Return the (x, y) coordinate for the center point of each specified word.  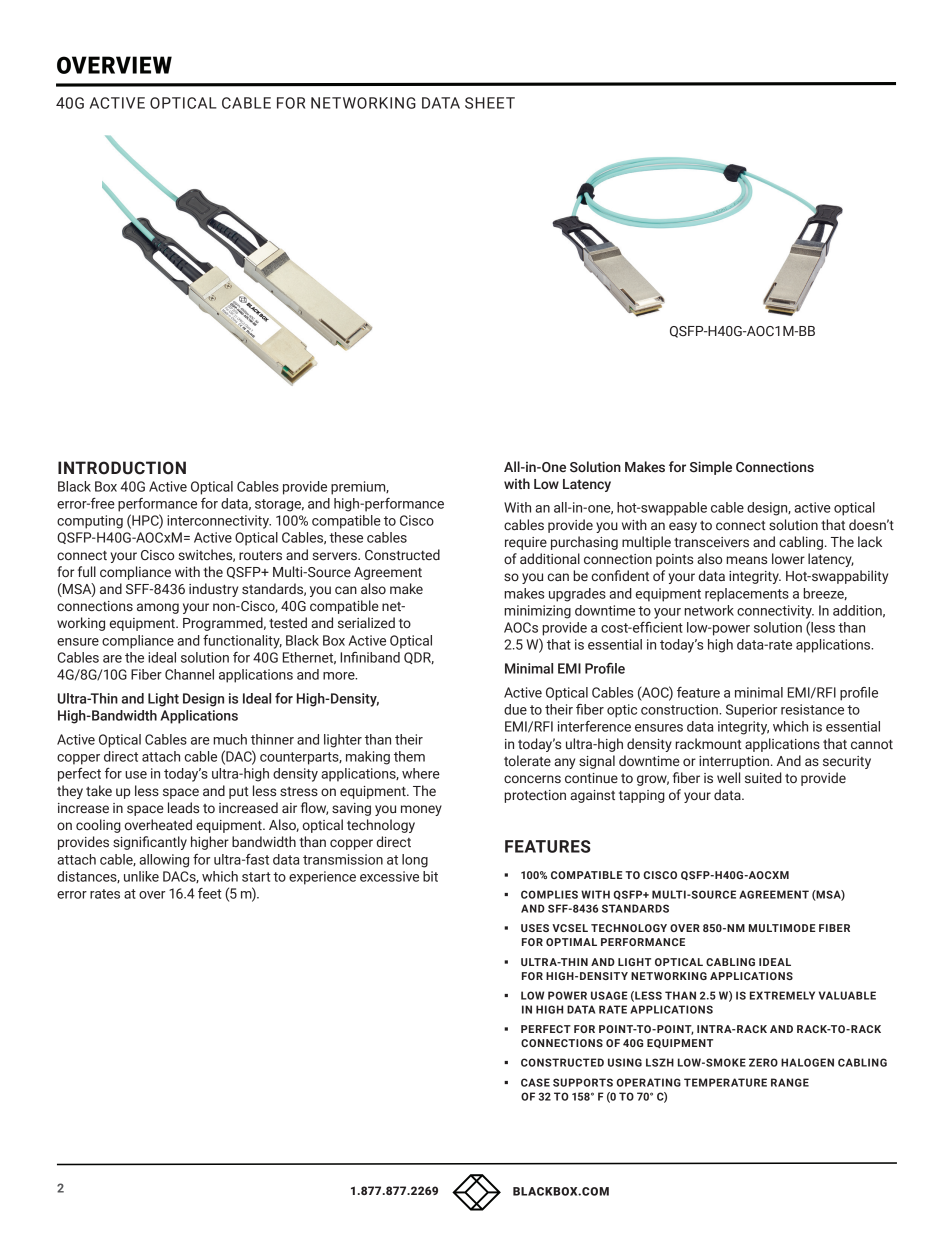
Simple (711, 468)
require (526, 543)
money (421, 810)
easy (683, 527)
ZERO (763, 1062)
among (158, 608)
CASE (535, 1082)
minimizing (537, 612)
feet (210, 893)
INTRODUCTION (122, 468)
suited (763, 777)
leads (183, 808)
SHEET (490, 103)
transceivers (711, 542)
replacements (747, 595)
